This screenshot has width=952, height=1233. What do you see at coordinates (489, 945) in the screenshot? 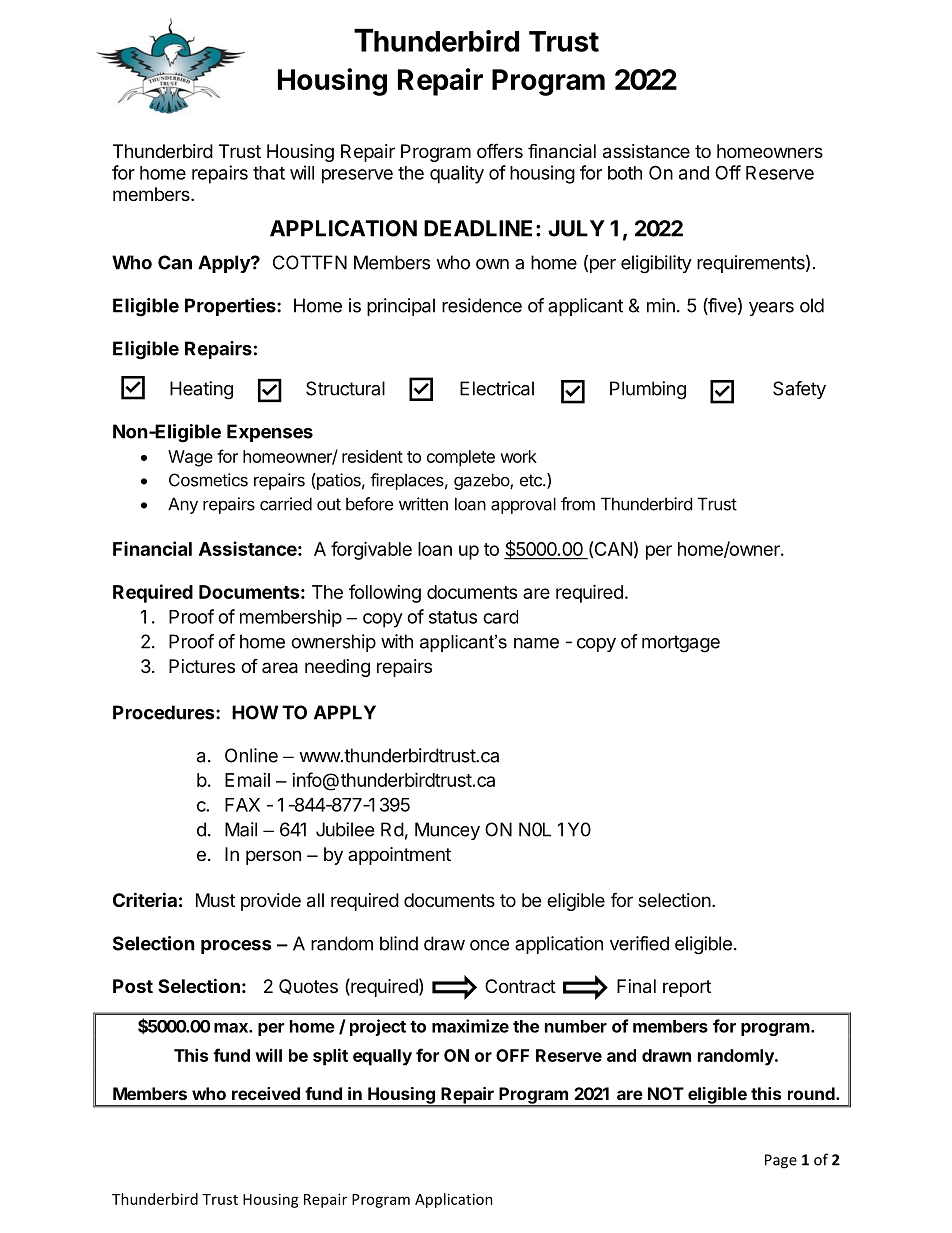
I see `once` at bounding box center [489, 945].
